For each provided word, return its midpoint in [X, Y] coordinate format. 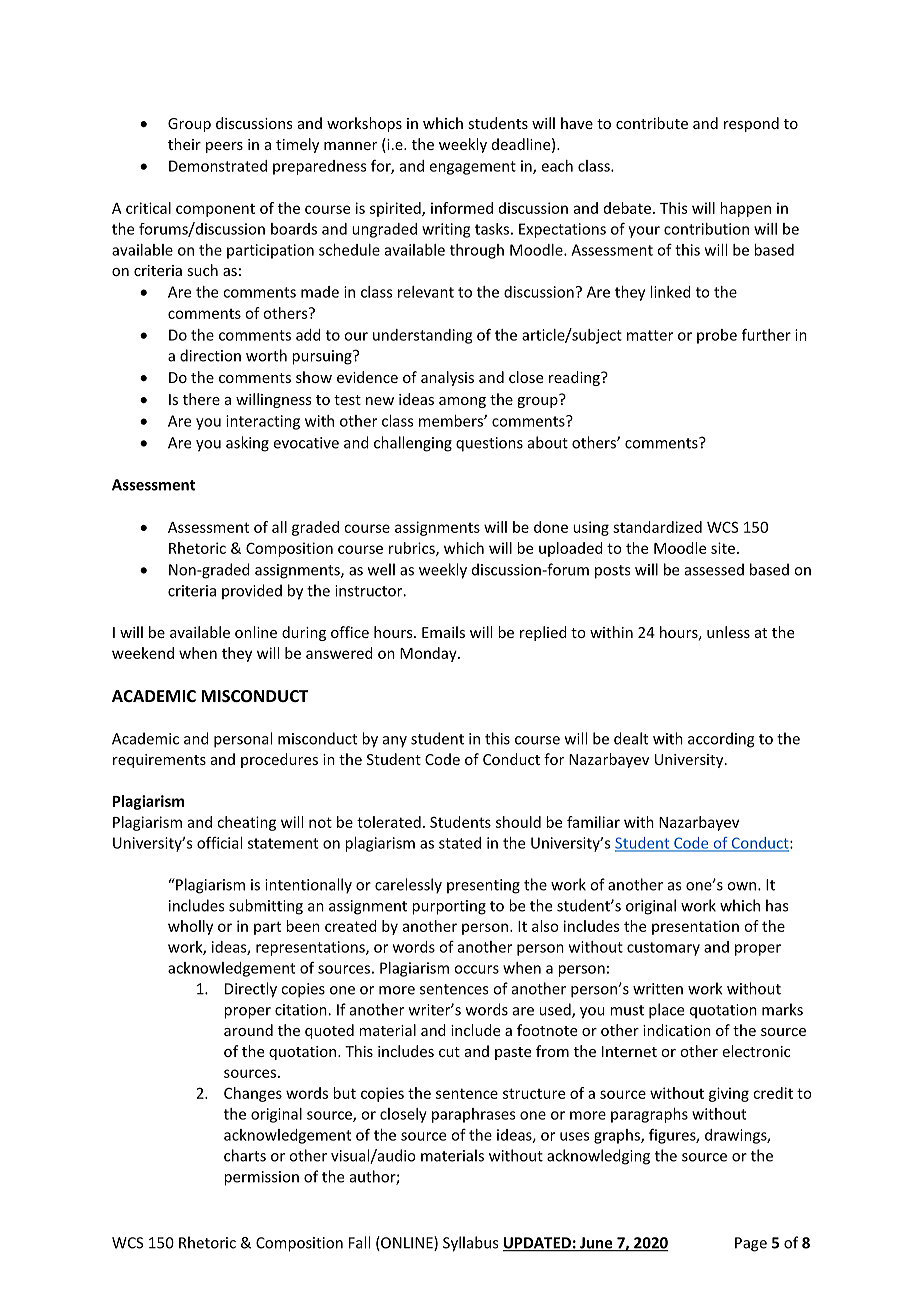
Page [751, 1244]
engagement [473, 168]
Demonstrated [218, 166]
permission [261, 1178]
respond [751, 124]
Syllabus [470, 1244]
